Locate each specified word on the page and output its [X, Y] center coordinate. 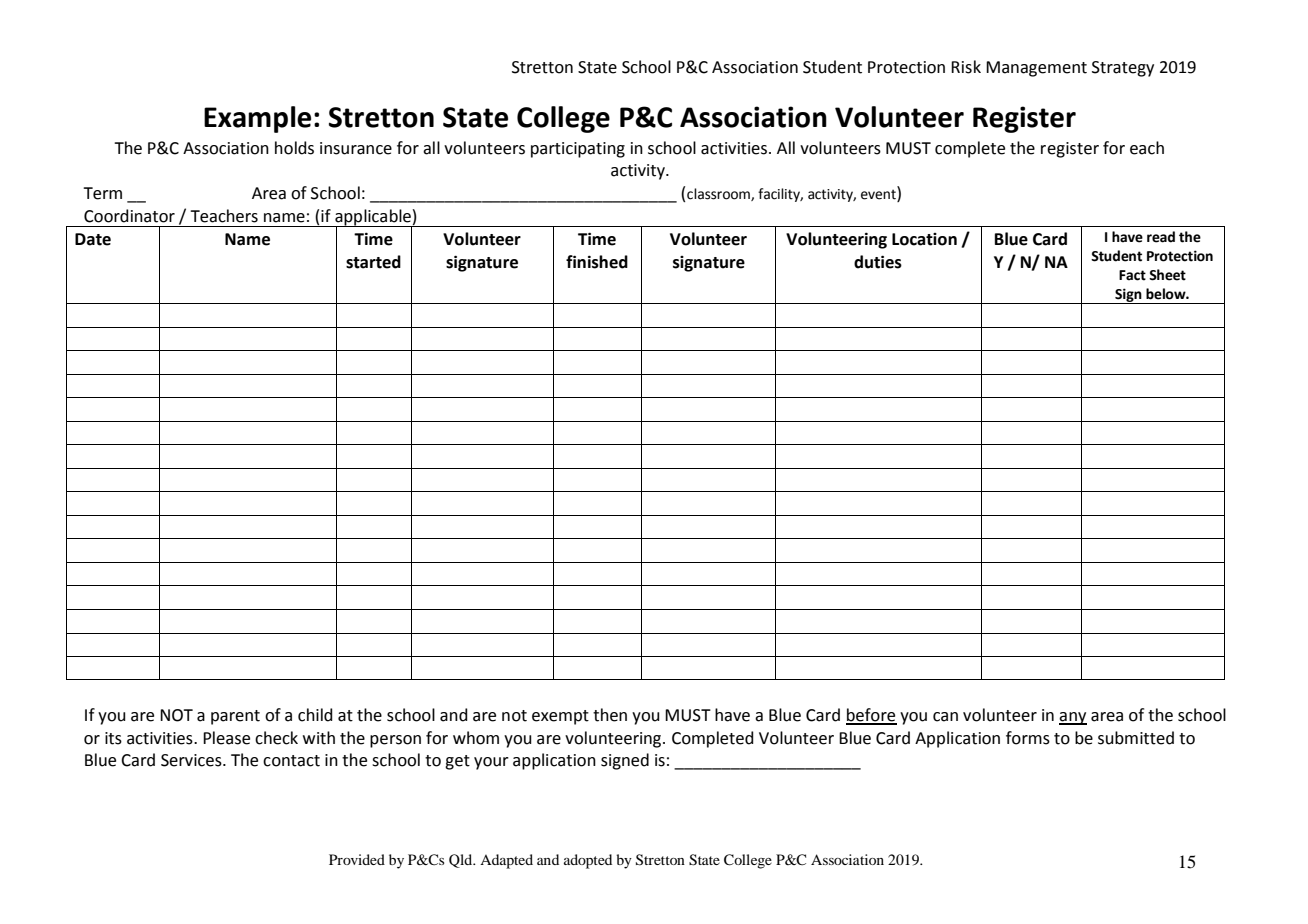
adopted [588, 861]
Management [1036, 69]
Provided [357, 859]
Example [257, 119]
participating [578, 150]
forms [1028, 738]
